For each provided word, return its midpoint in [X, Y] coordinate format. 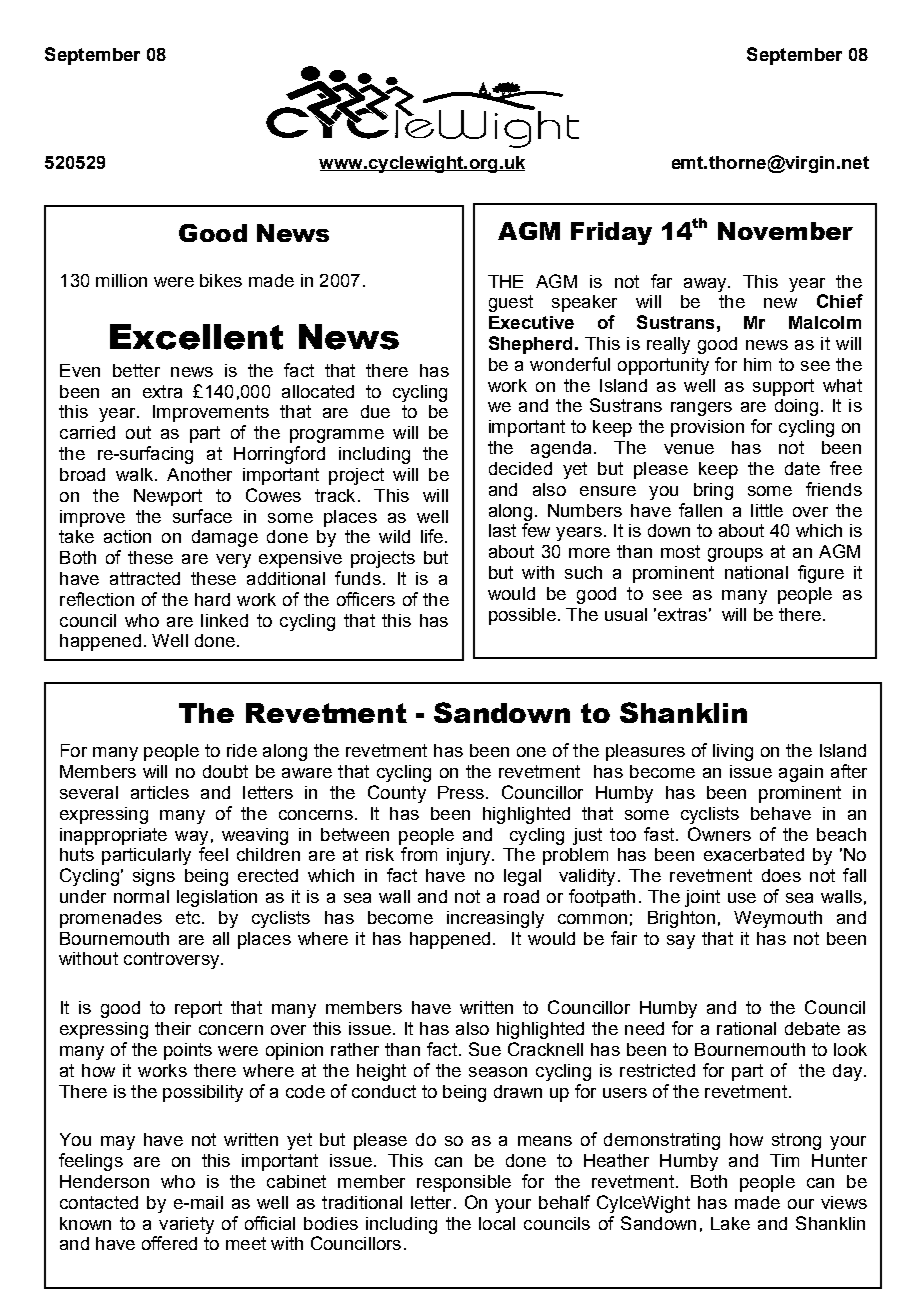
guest [511, 303]
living [733, 752]
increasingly [495, 919]
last [502, 530]
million [121, 280]
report [198, 1009]
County [397, 794]
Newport [168, 497]
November [785, 231]
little [767, 510]
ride [242, 750]
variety [186, 1225]
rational [746, 1028]
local [497, 1223]
